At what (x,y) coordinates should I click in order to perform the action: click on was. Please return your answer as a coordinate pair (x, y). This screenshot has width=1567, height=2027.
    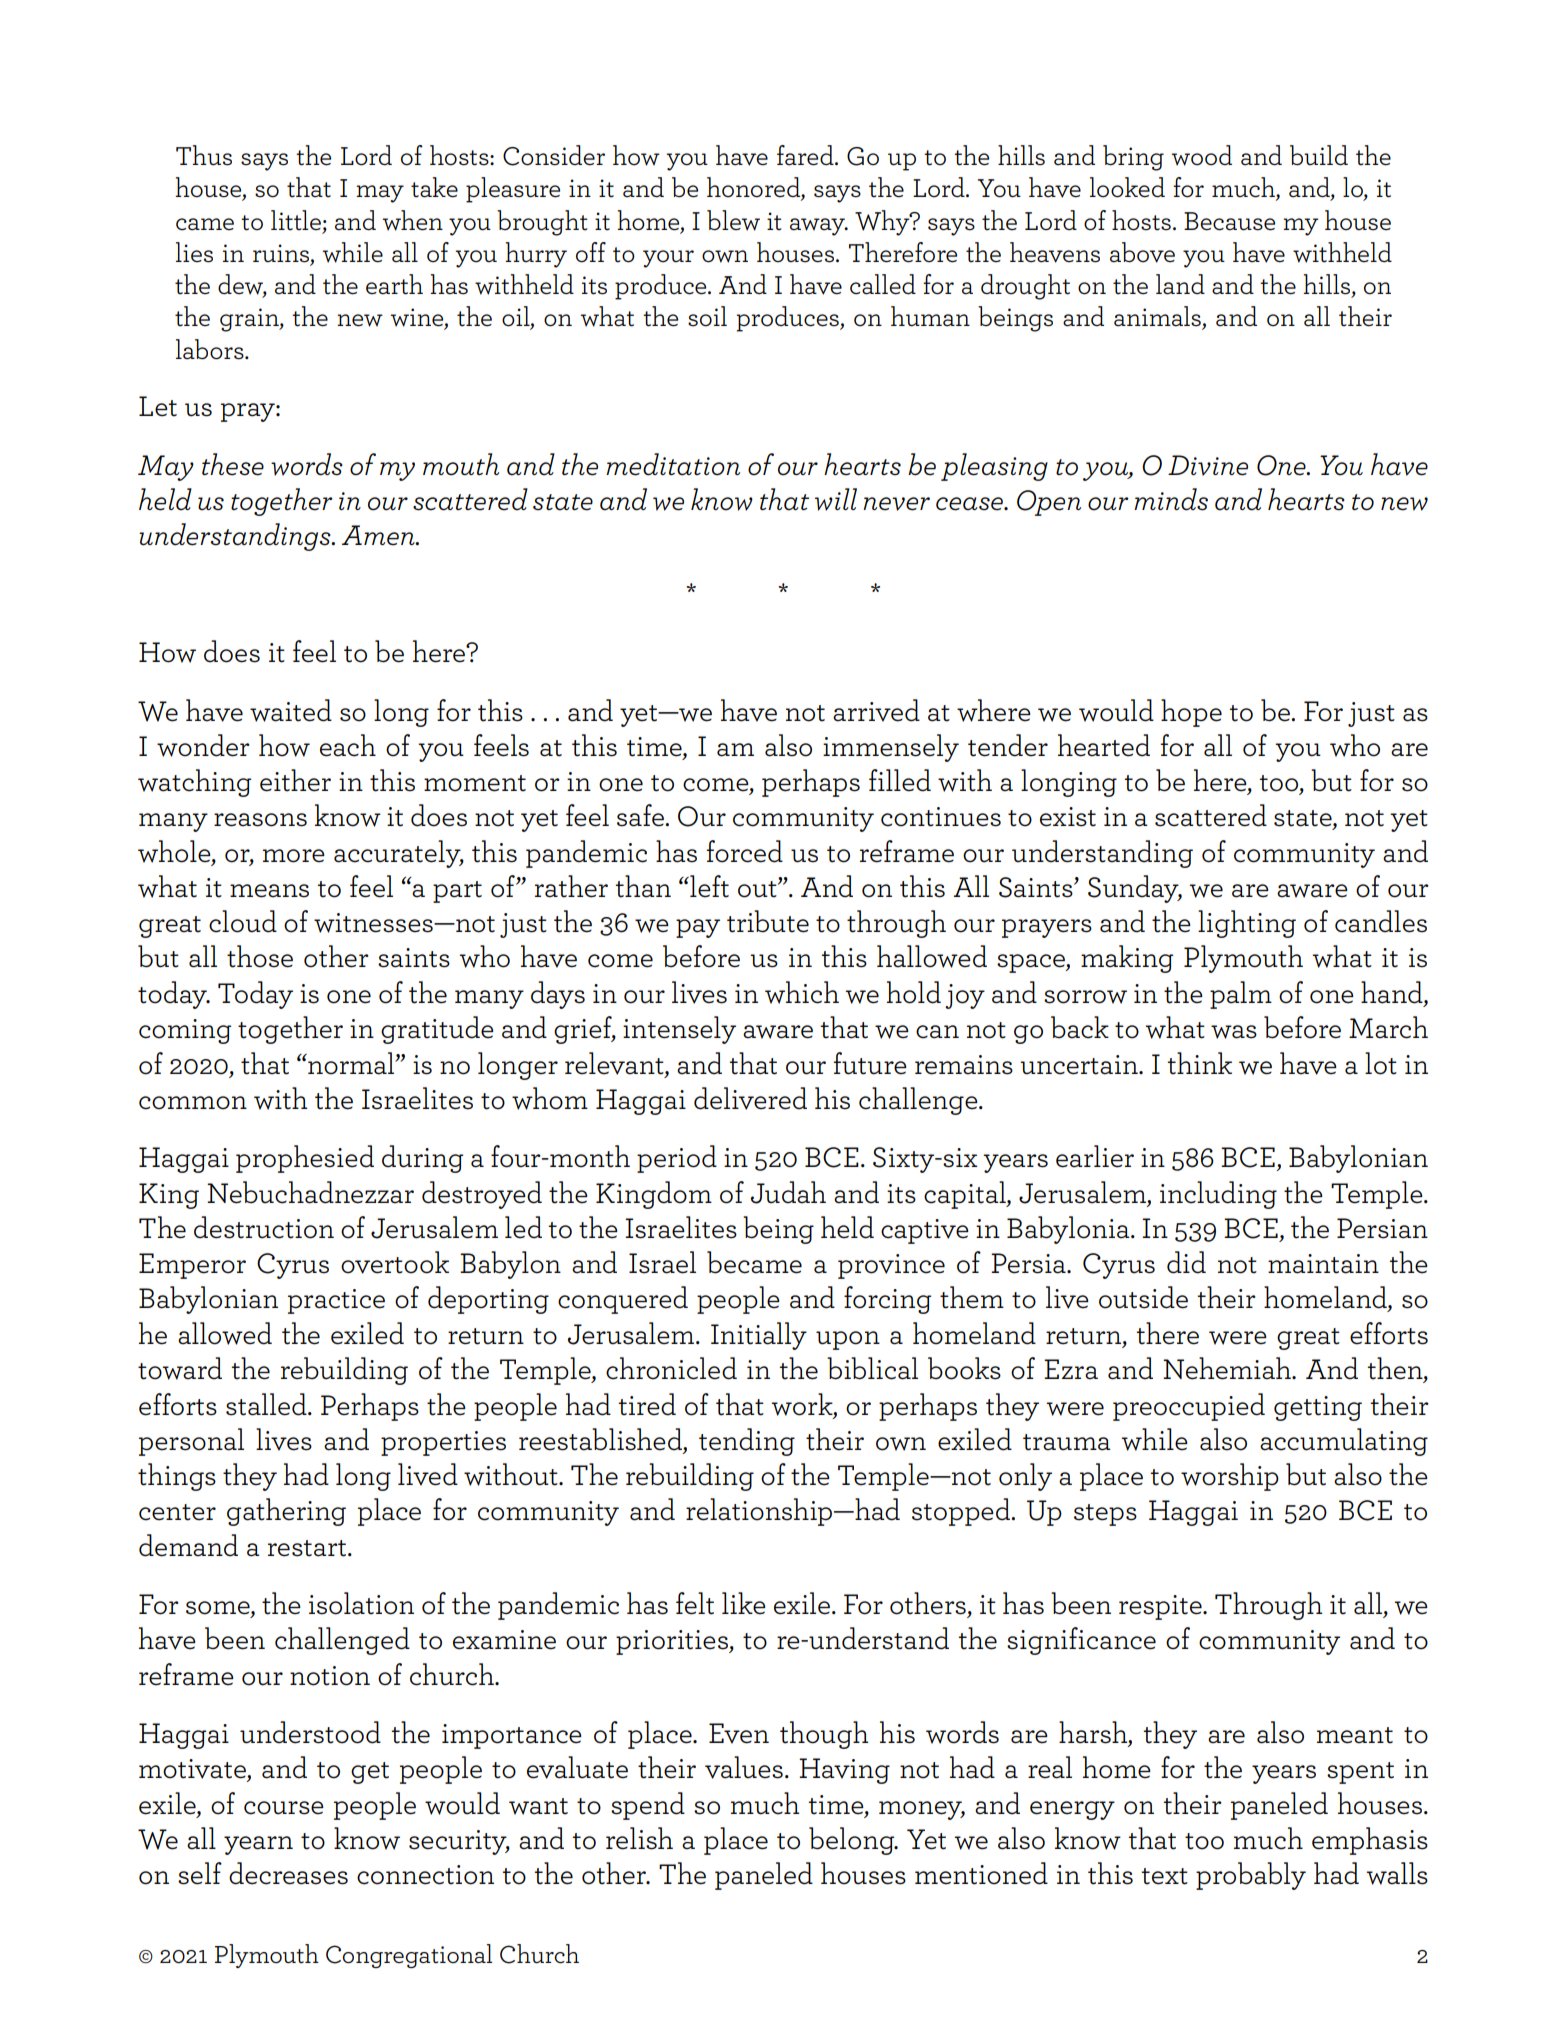
    Looking at the image, I should click on (1234, 1032).
